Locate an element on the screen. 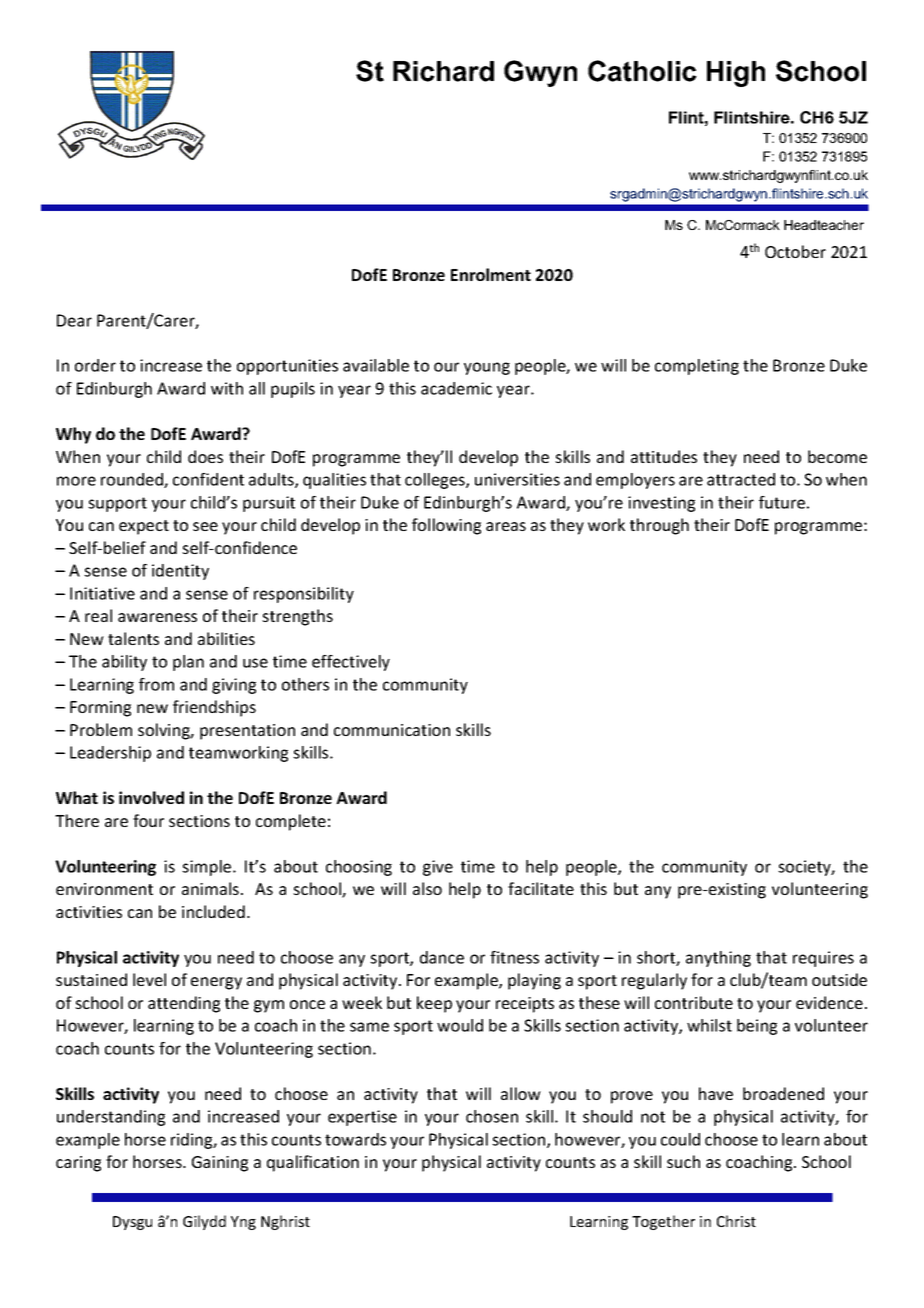  anything is located at coordinates (718, 959).
